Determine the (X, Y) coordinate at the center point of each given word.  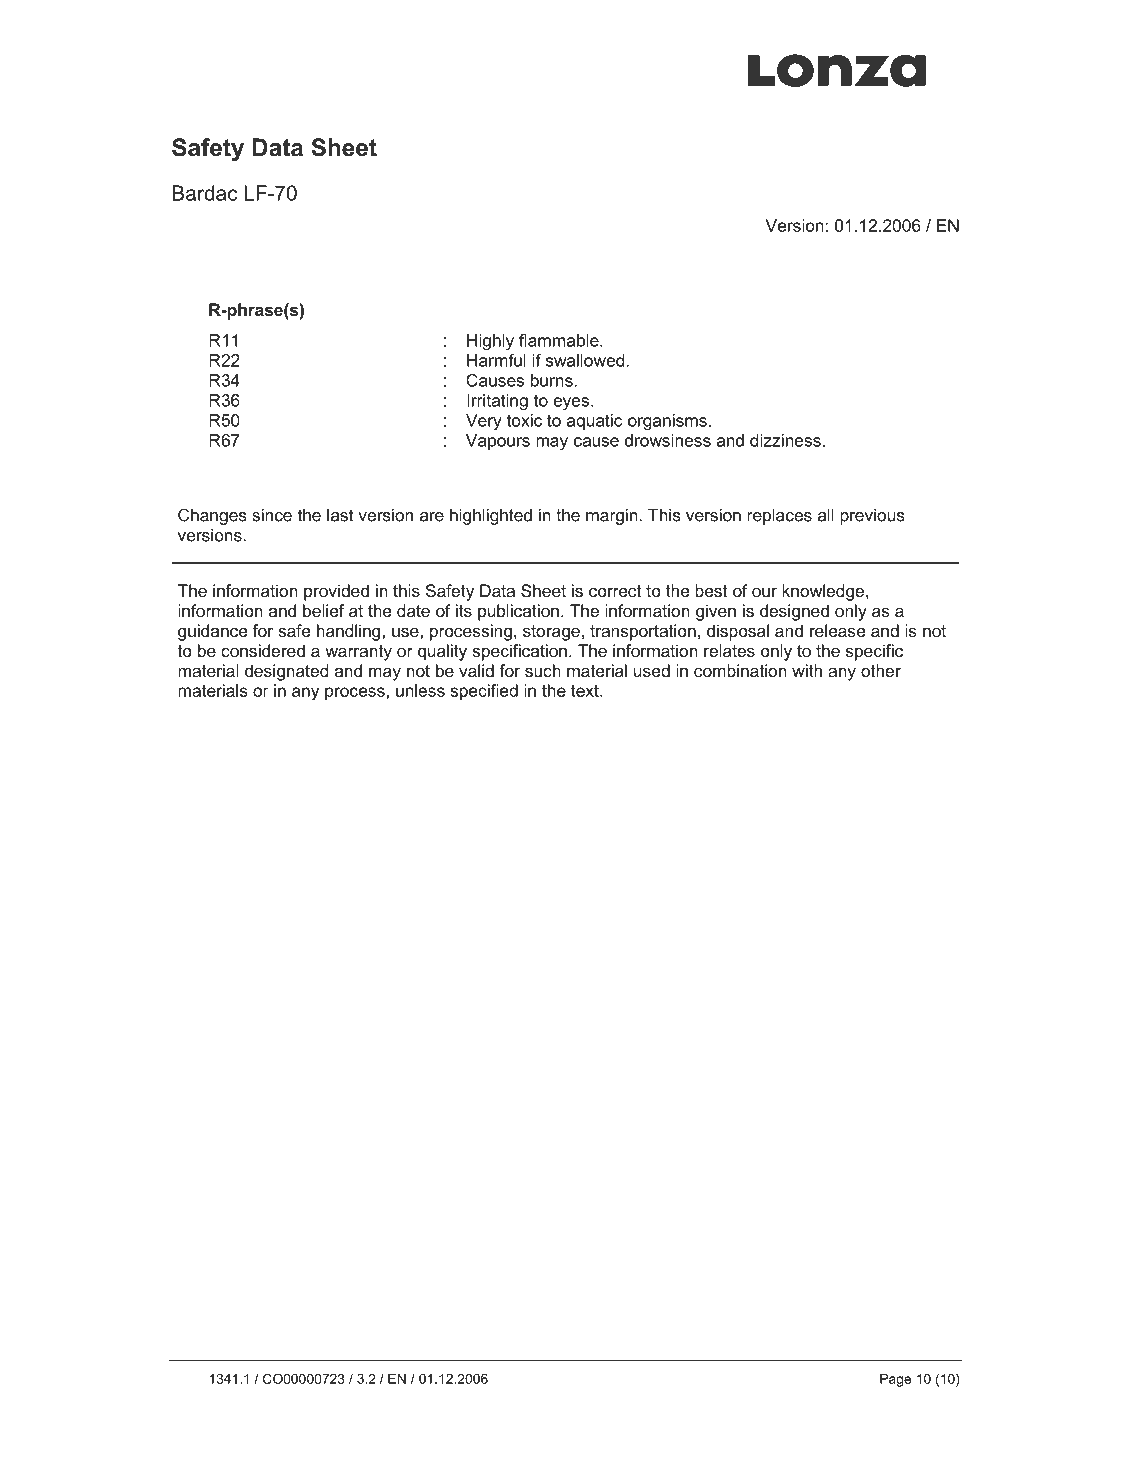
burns (552, 380)
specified (484, 692)
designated (286, 672)
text (586, 691)
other (881, 670)
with (807, 670)
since (272, 515)
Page (895, 1380)
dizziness (785, 440)
